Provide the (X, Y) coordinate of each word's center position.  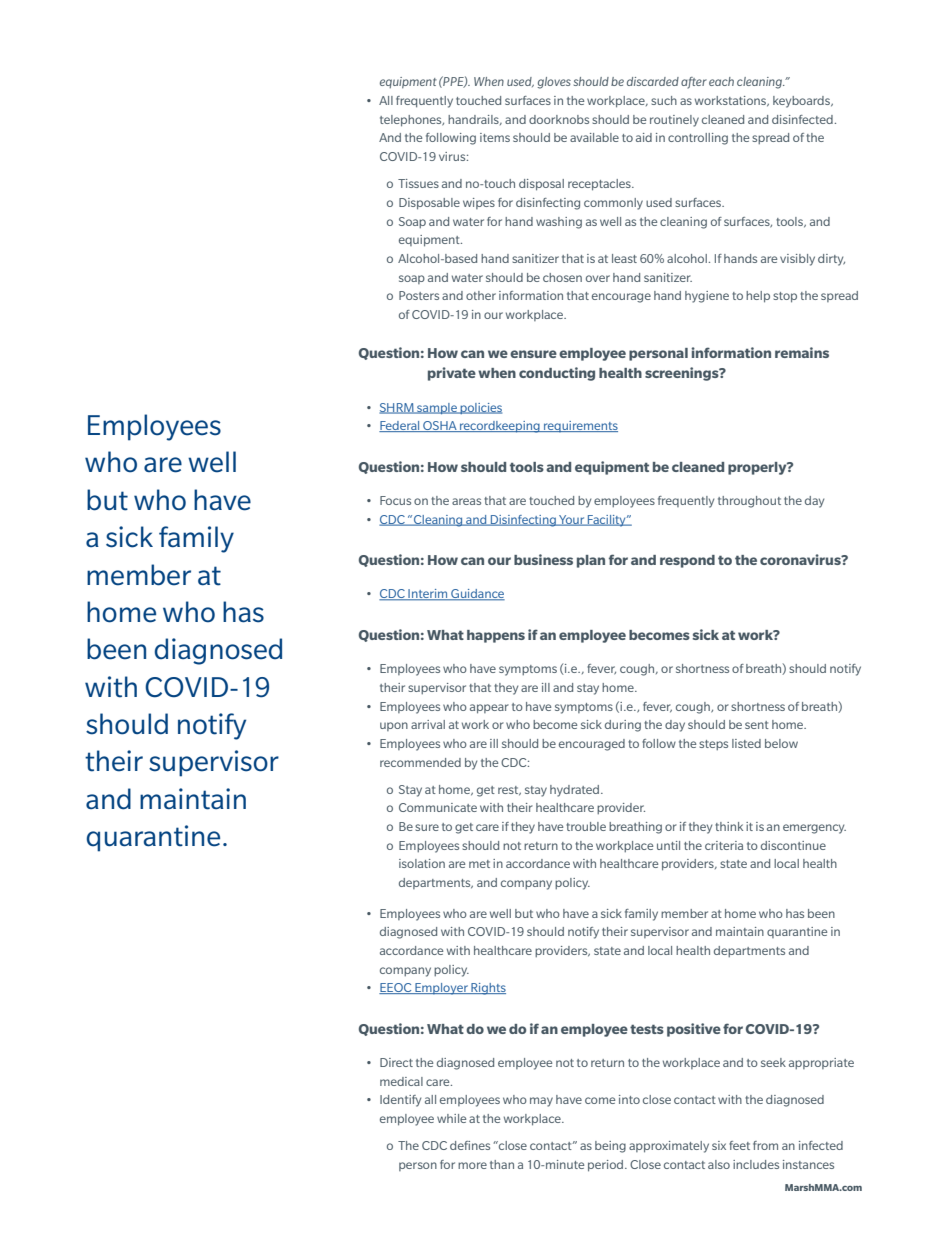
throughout (749, 502)
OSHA (440, 426)
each (721, 81)
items (495, 137)
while (451, 1118)
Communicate (438, 807)
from (765, 1145)
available (594, 137)
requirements (580, 427)
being (610, 1147)
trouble (586, 826)
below (781, 743)
